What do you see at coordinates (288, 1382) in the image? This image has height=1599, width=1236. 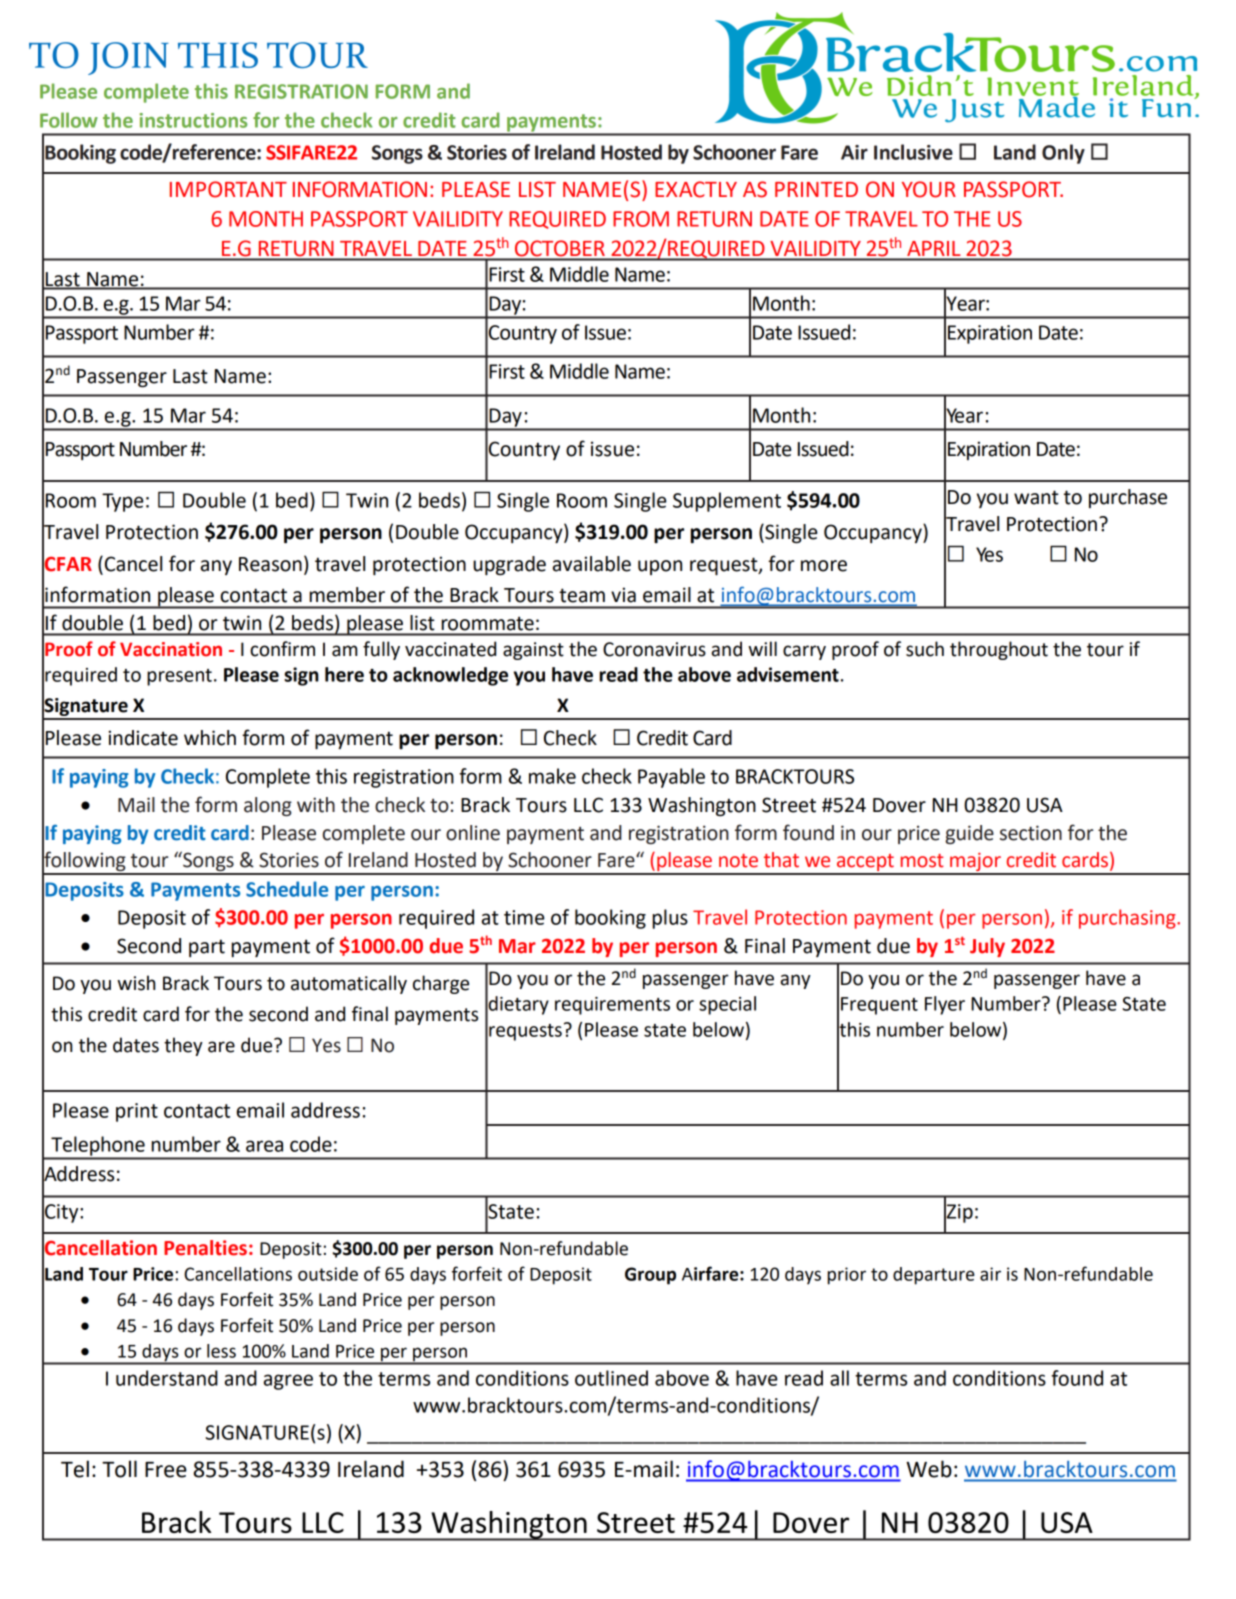 I see `agree` at bounding box center [288, 1382].
